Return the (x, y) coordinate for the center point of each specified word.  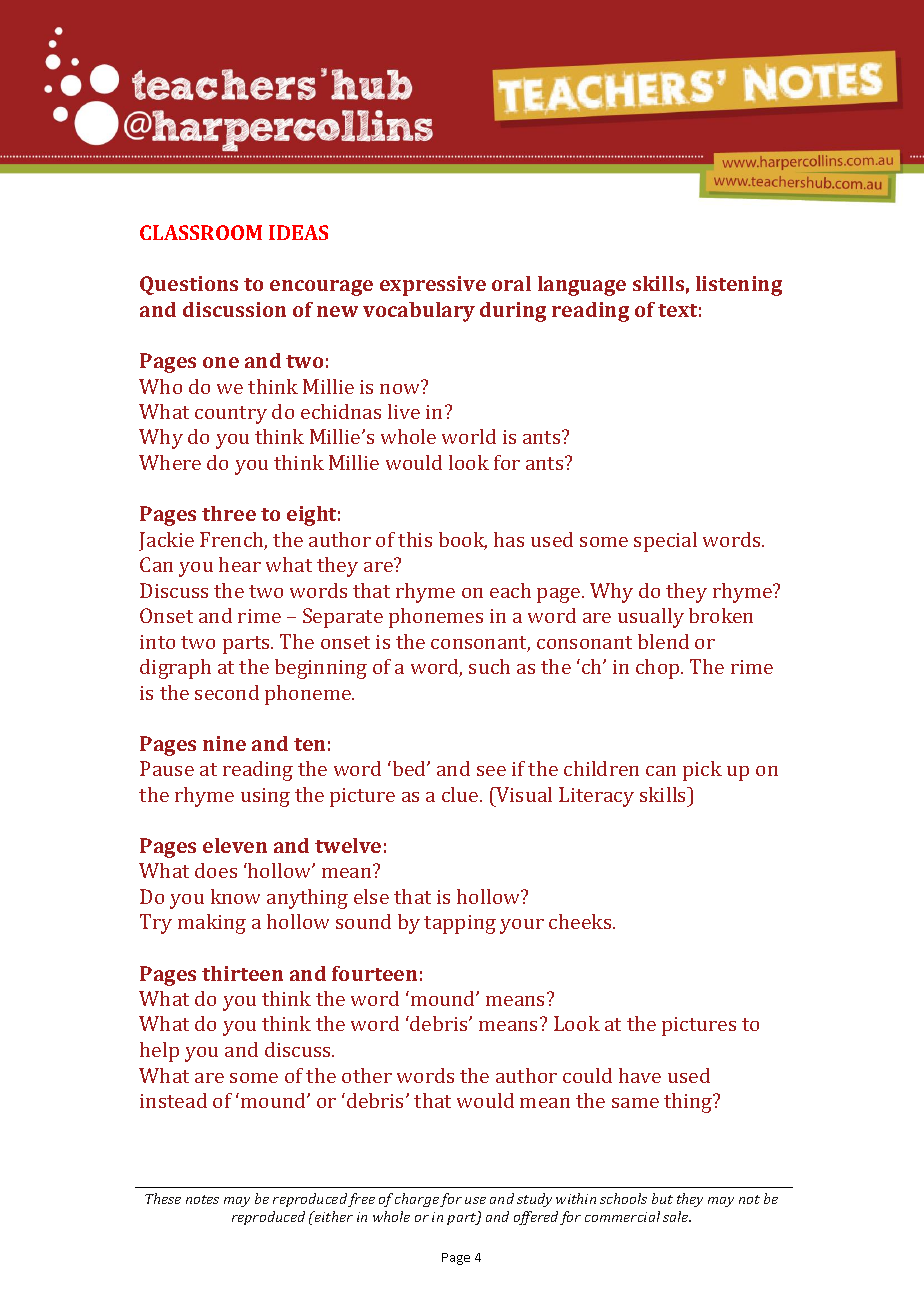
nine (224, 743)
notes (202, 1199)
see (491, 771)
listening (739, 286)
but (662, 1198)
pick (702, 771)
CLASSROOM (201, 232)
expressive (433, 286)
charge (417, 1200)
